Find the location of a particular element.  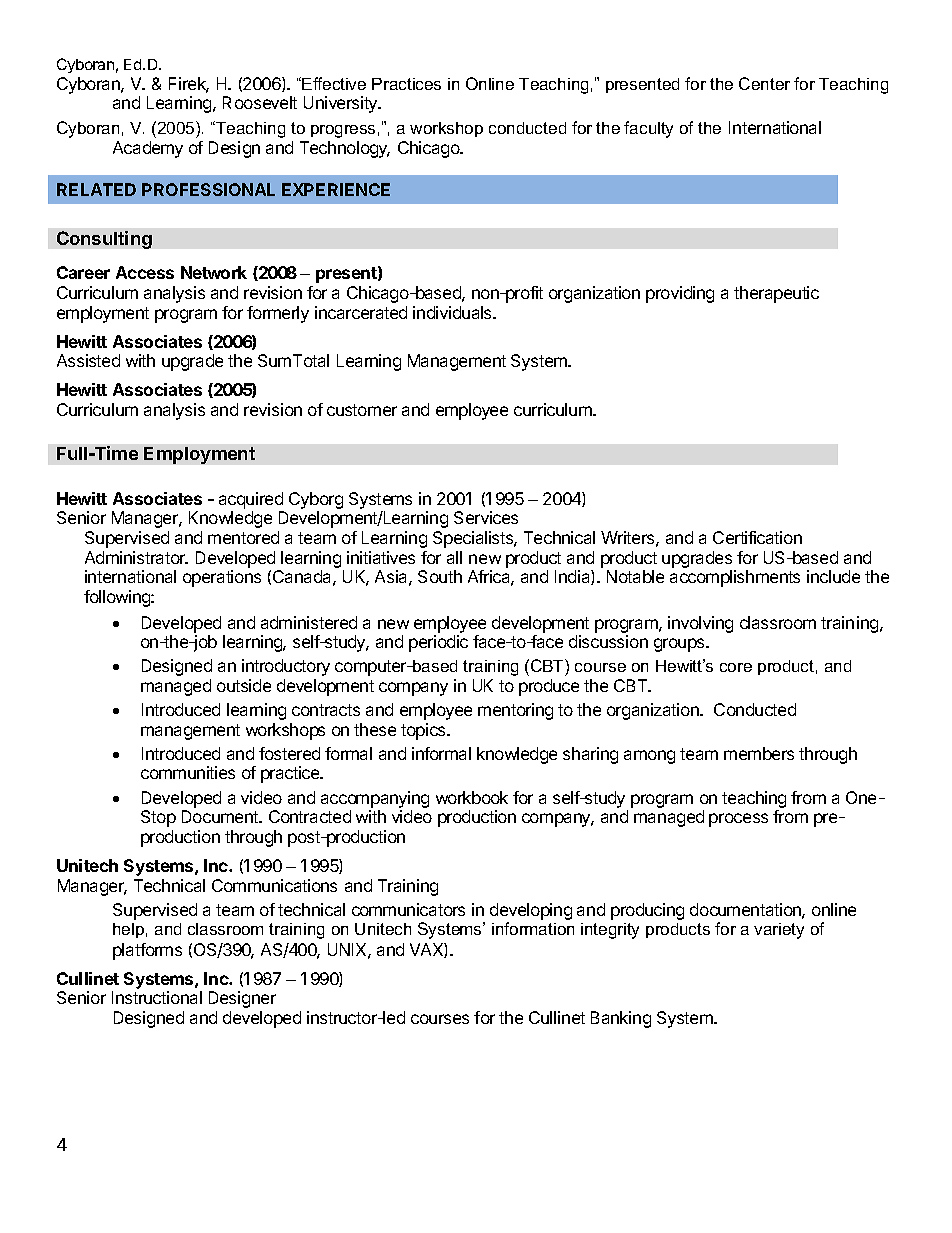

Academy is located at coordinates (148, 149).
